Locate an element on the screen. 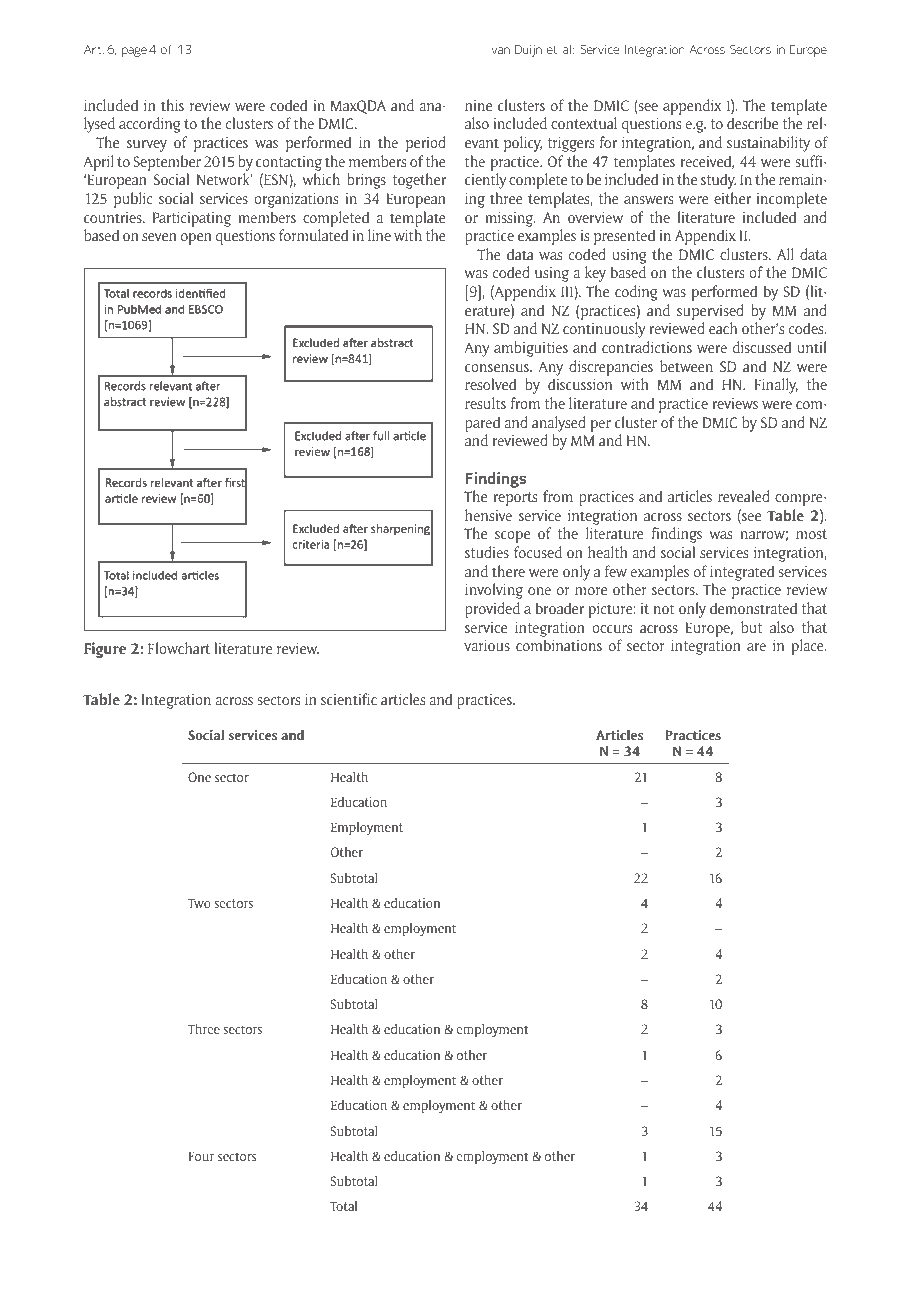 The image size is (924, 1308). provided is located at coordinates (492, 610).
